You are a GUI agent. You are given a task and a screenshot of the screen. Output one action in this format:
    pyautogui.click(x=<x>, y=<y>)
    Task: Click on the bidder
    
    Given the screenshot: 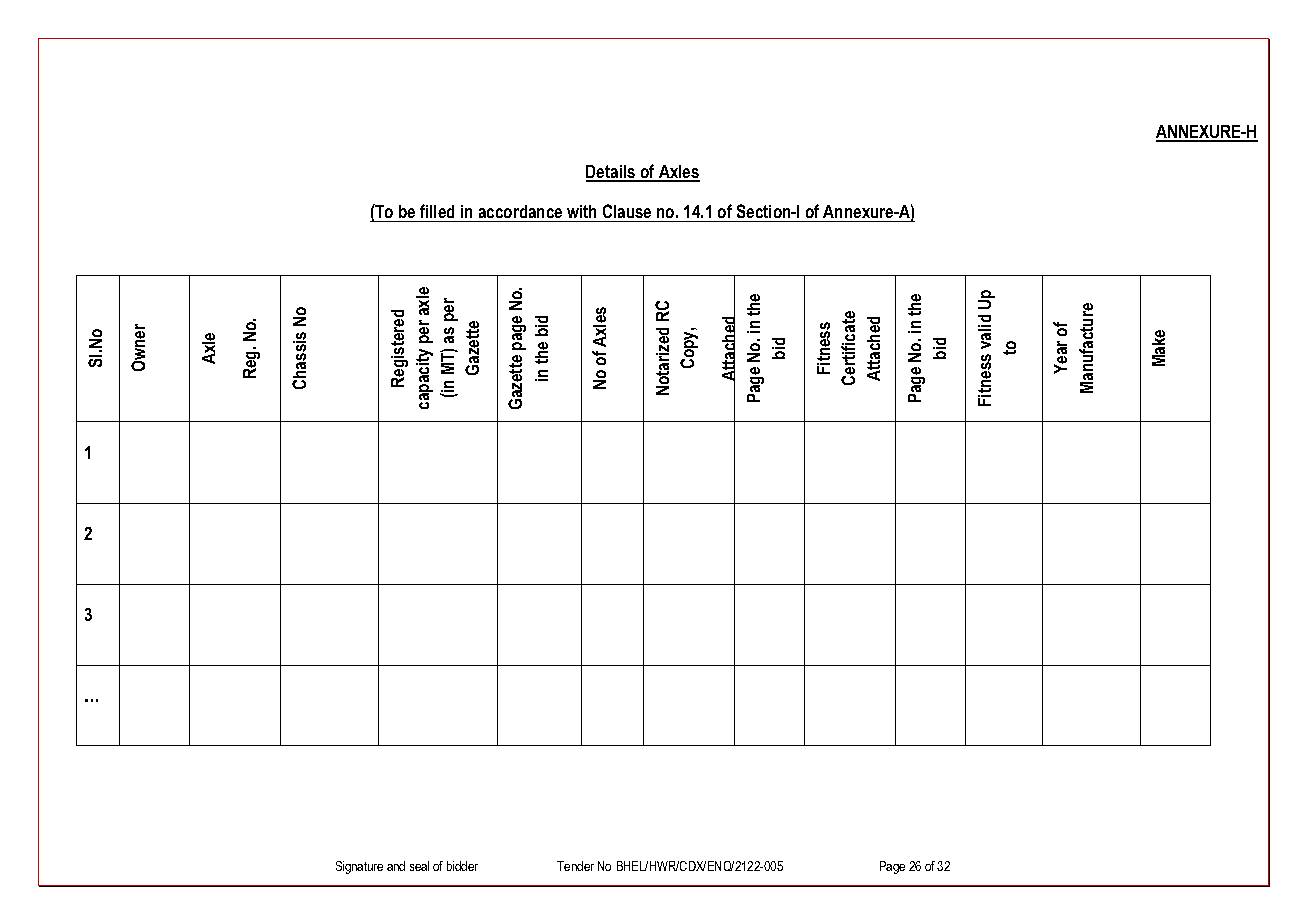 What is the action you would take?
    pyautogui.click(x=462, y=866)
